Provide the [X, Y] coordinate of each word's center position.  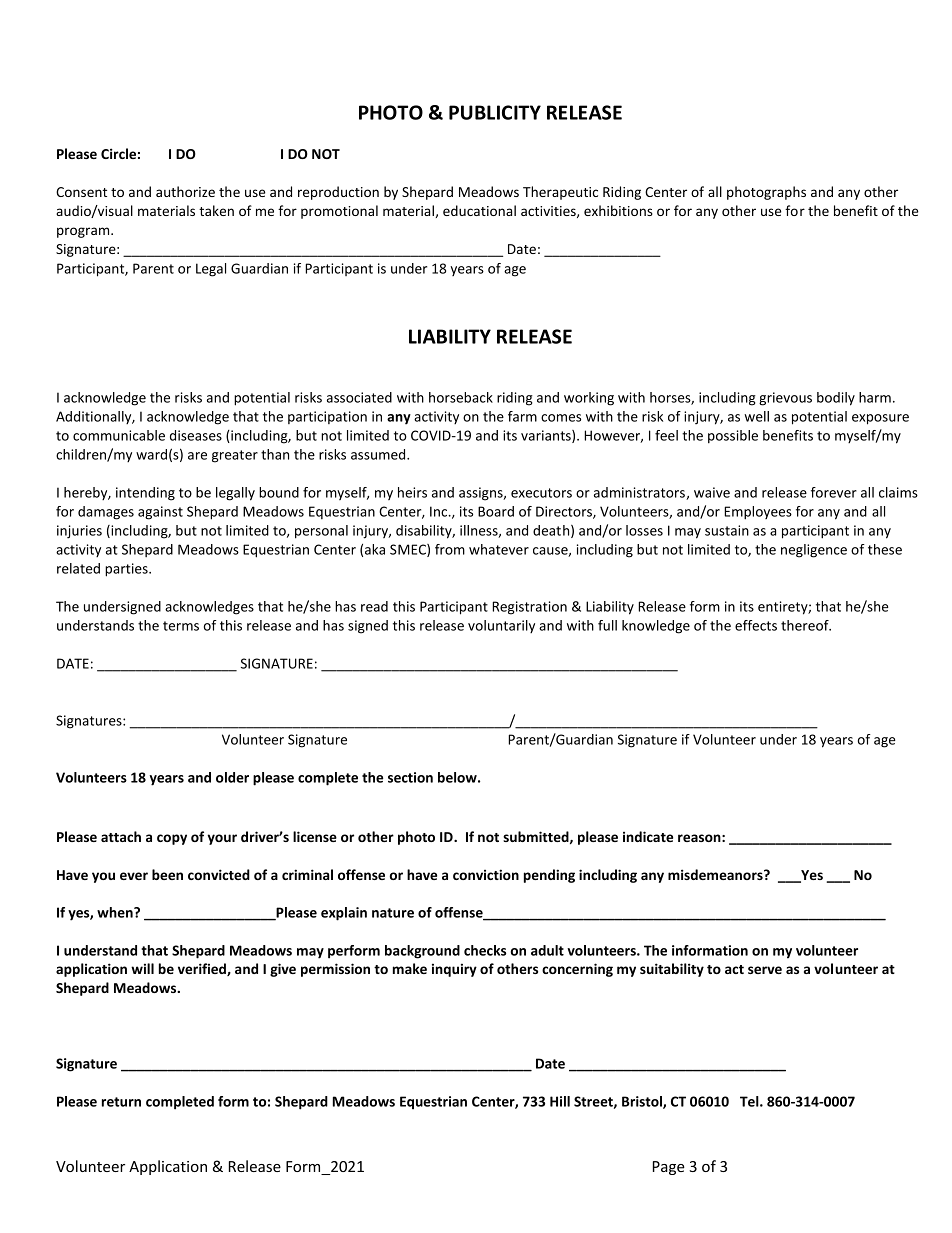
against [160, 513]
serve [765, 970]
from [450, 549]
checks [485, 950]
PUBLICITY [495, 112]
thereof [806, 625]
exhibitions [618, 210]
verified [203, 969]
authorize [185, 191]
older [232, 777]
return [121, 1102]
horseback [461, 397]
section [410, 777]
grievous [785, 399]
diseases [196, 435]
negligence [814, 551]
